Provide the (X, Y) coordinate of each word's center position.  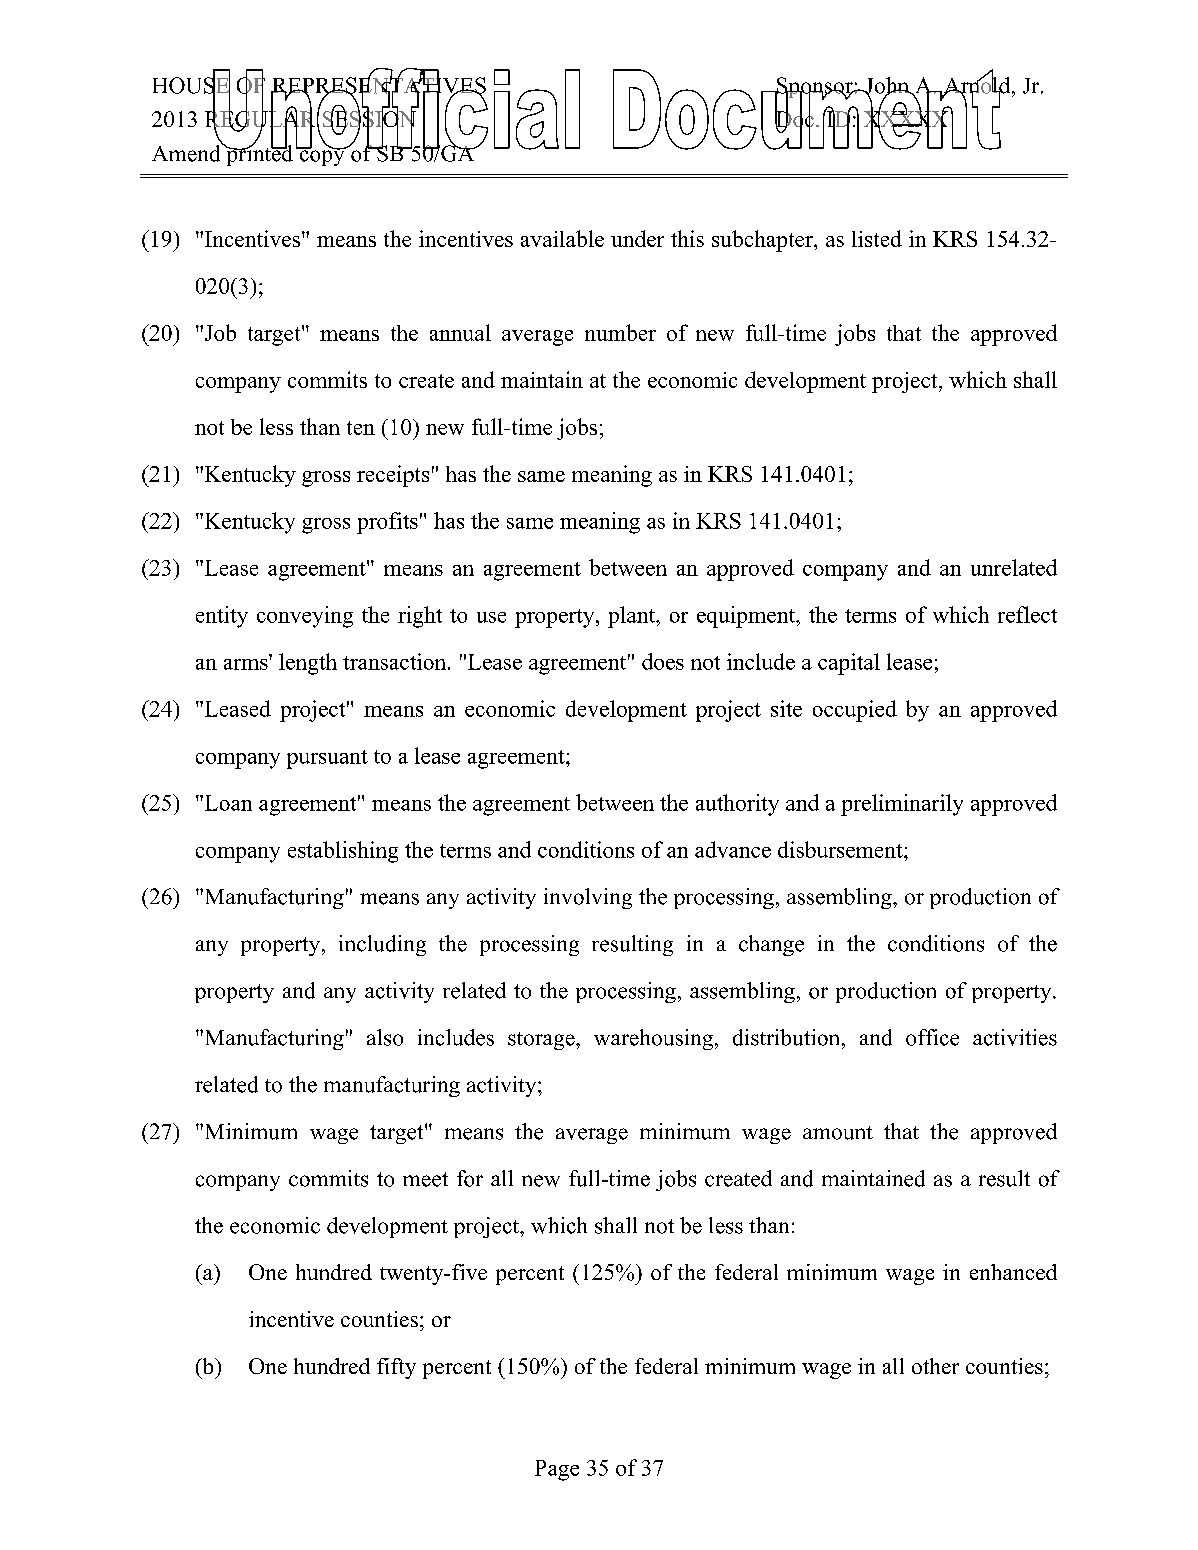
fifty (396, 1368)
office (932, 1037)
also (385, 1037)
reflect (1027, 614)
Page (557, 1470)
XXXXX (906, 119)
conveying (305, 617)
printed (258, 154)
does (663, 661)
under (637, 238)
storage (542, 1041)
